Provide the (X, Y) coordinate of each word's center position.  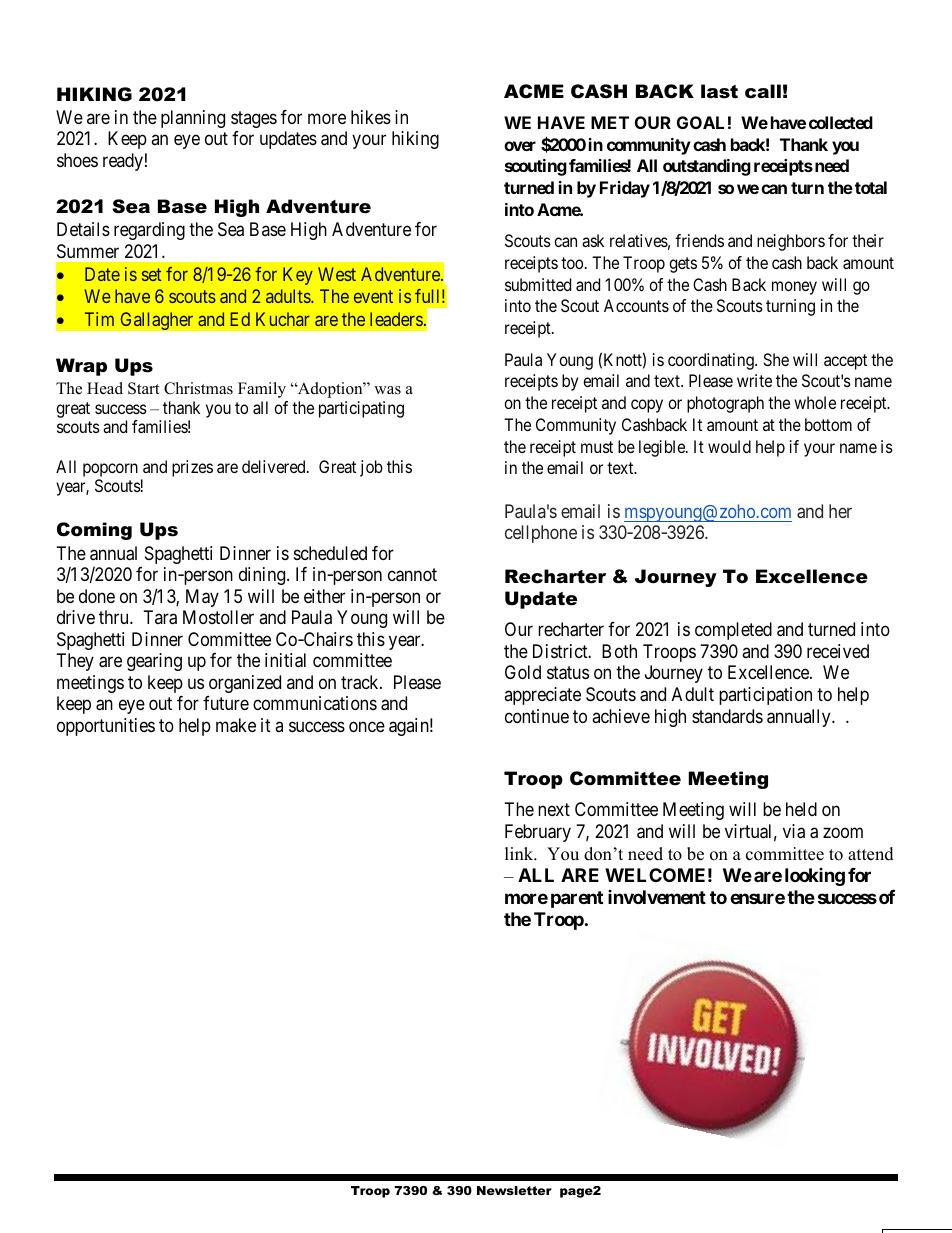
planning (193, 119)
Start (143, 388)
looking (815, 877)
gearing (154, 662)
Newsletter (514, 1190)
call (763, 91)
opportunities (106, 727)
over (520, 146)
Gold (523, 672)
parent (577, 899)
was (387, 390)
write (754, 380)
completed (733, 631)
